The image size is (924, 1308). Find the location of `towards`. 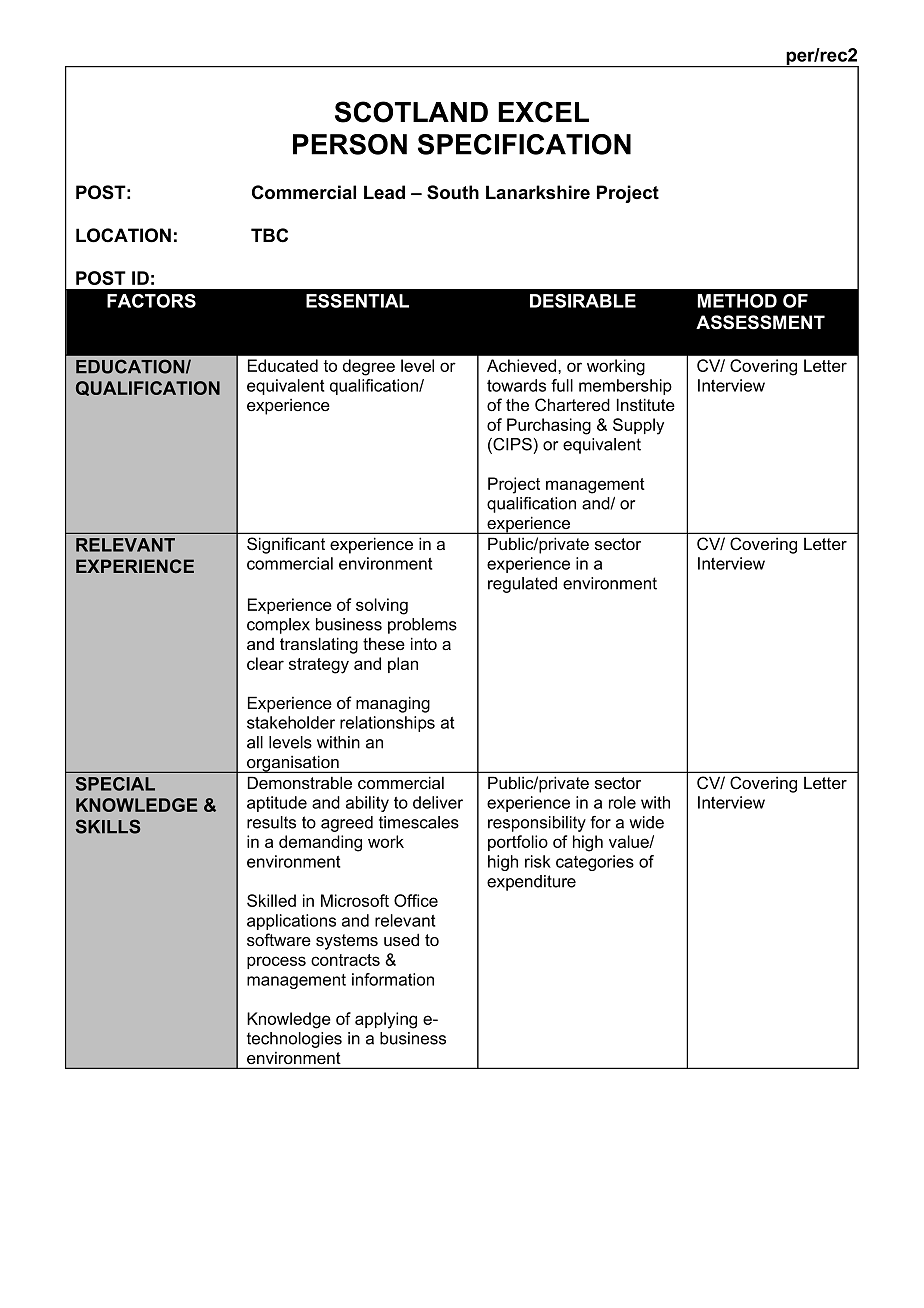

towards is located at coordinates (516, 385).
